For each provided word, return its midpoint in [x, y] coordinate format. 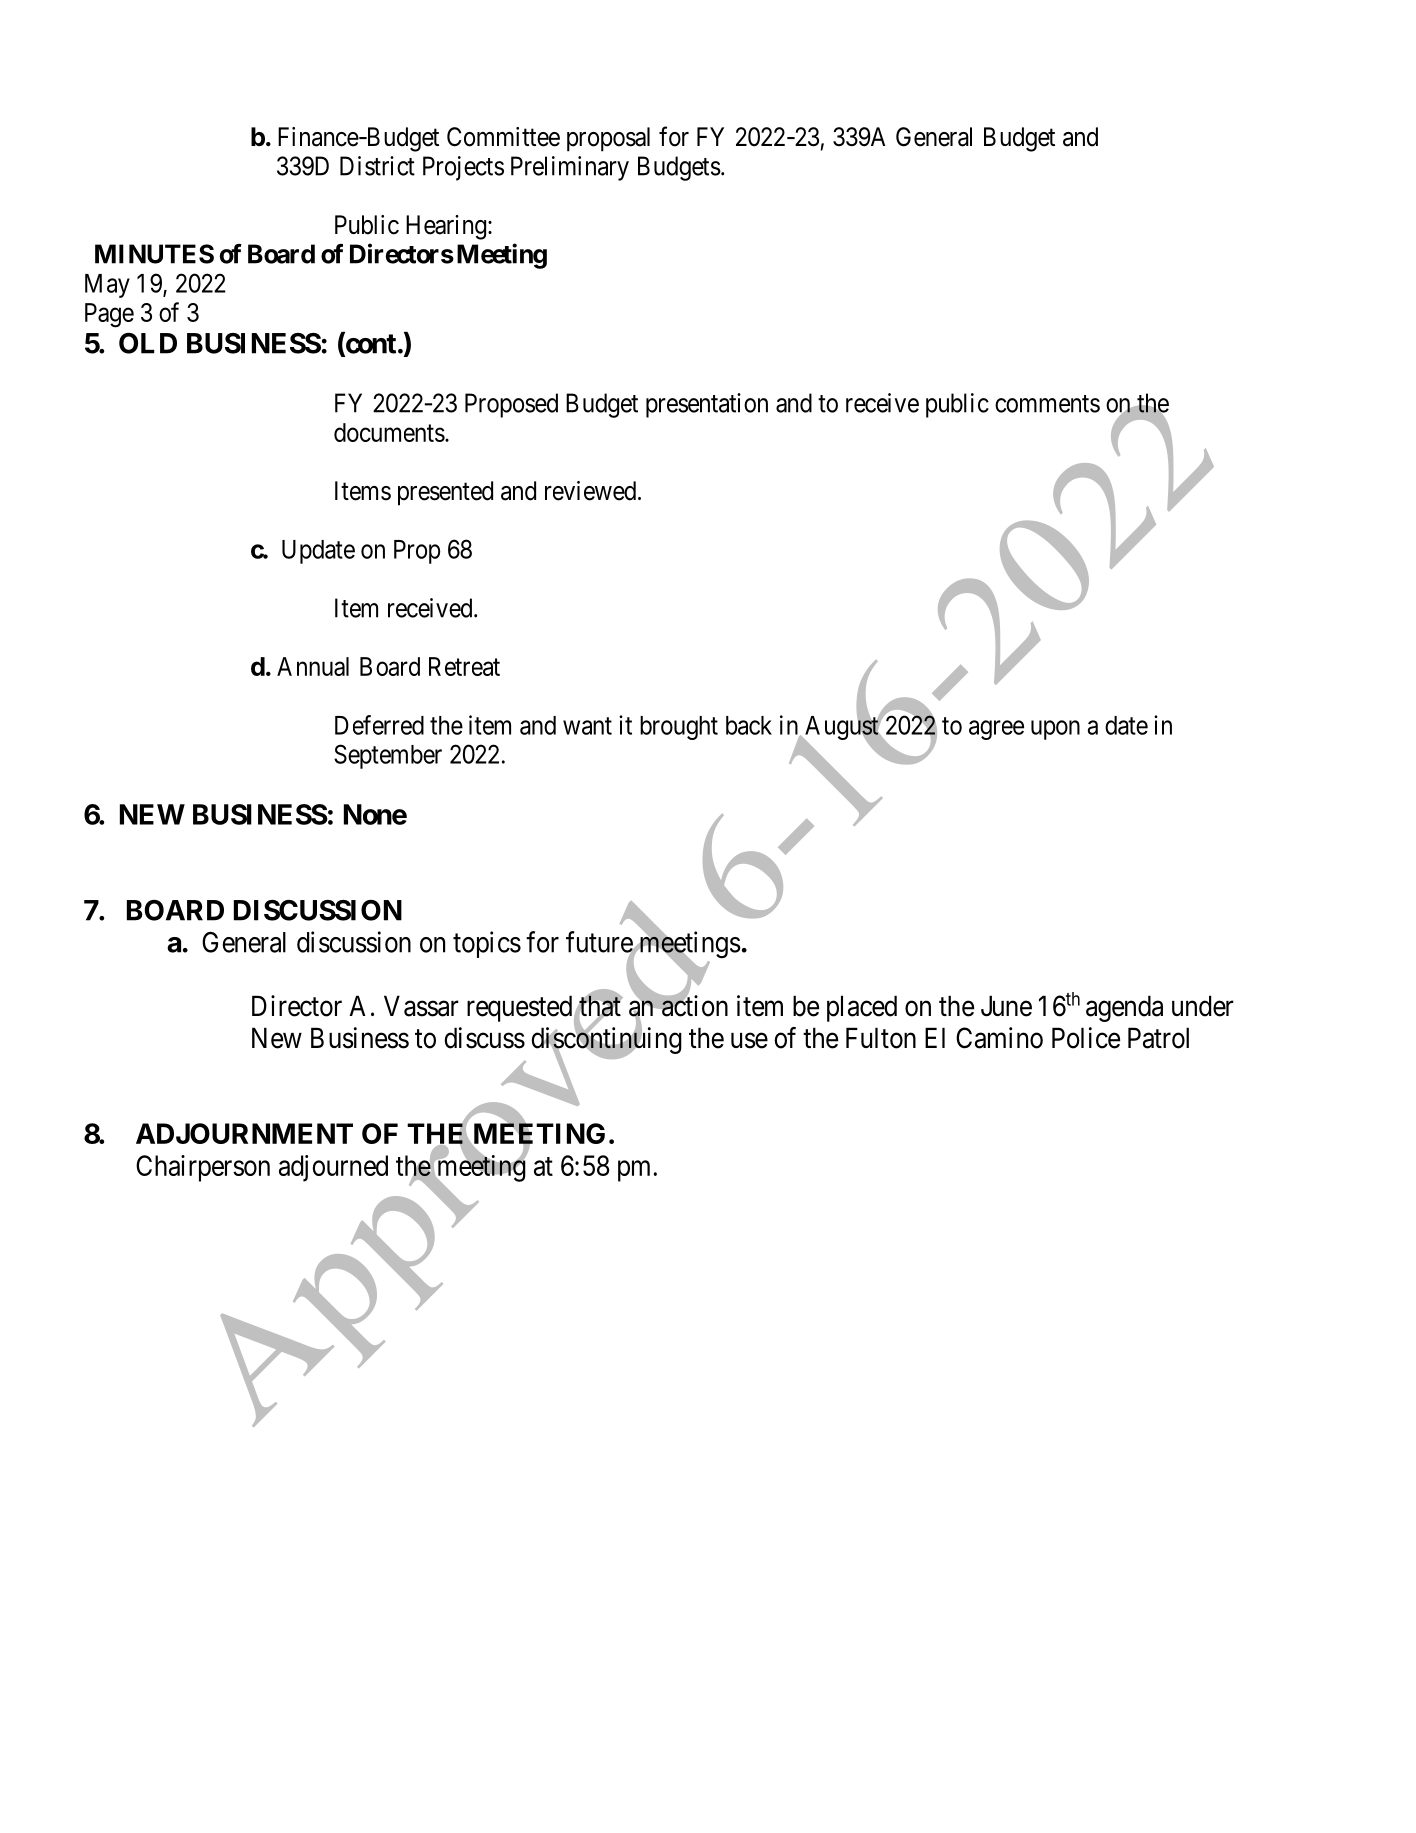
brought [679, 728]
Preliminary [570, 168]
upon [1055, 730]
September [388, 756]
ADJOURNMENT [244, 1133]
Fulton [881, 1038]
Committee [503, 137]
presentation [707, 405]
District [377, 166]
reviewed [590, 491]
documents [389, 432]
